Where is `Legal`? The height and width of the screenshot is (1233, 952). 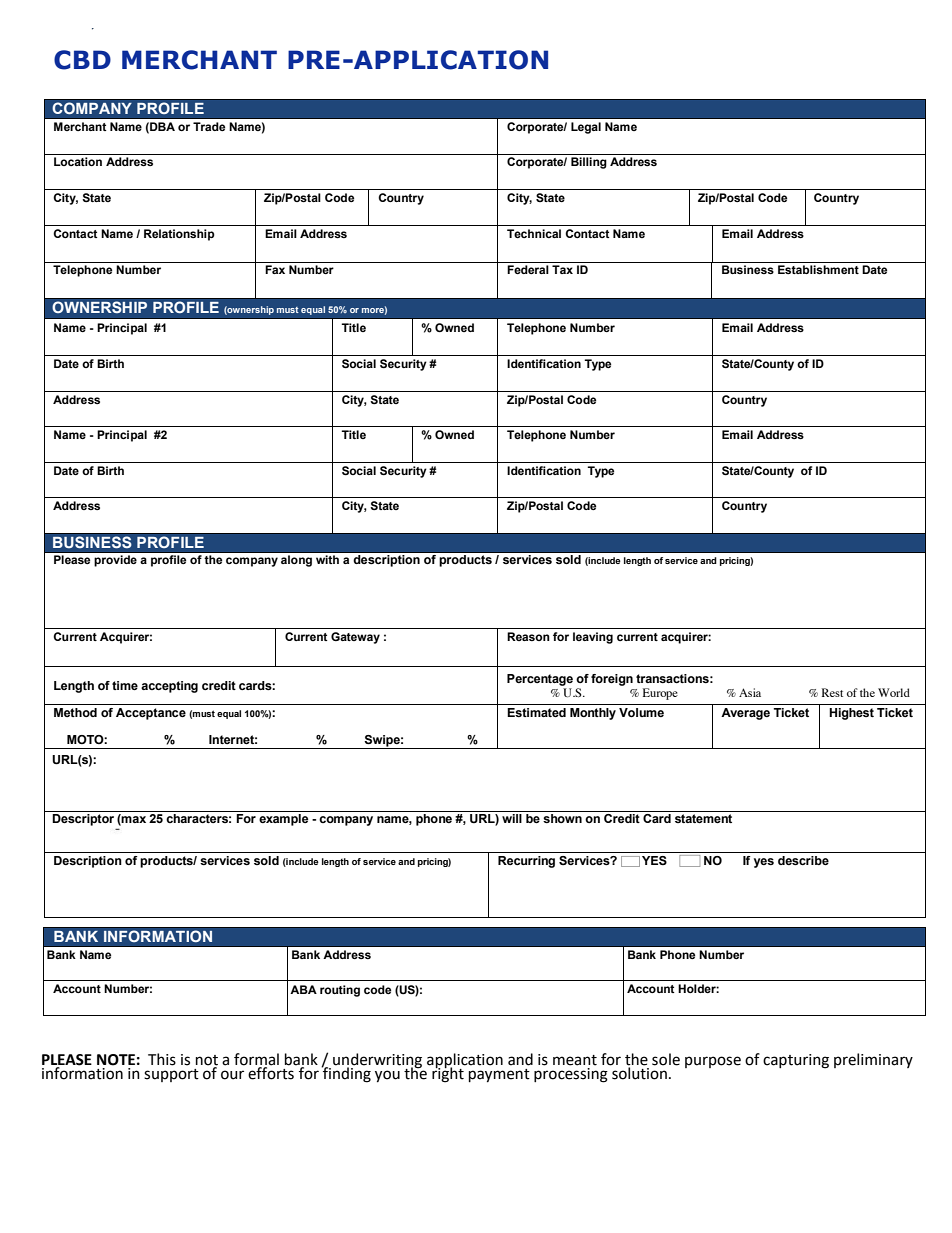 Legal is located at coordinates (586, 128).
